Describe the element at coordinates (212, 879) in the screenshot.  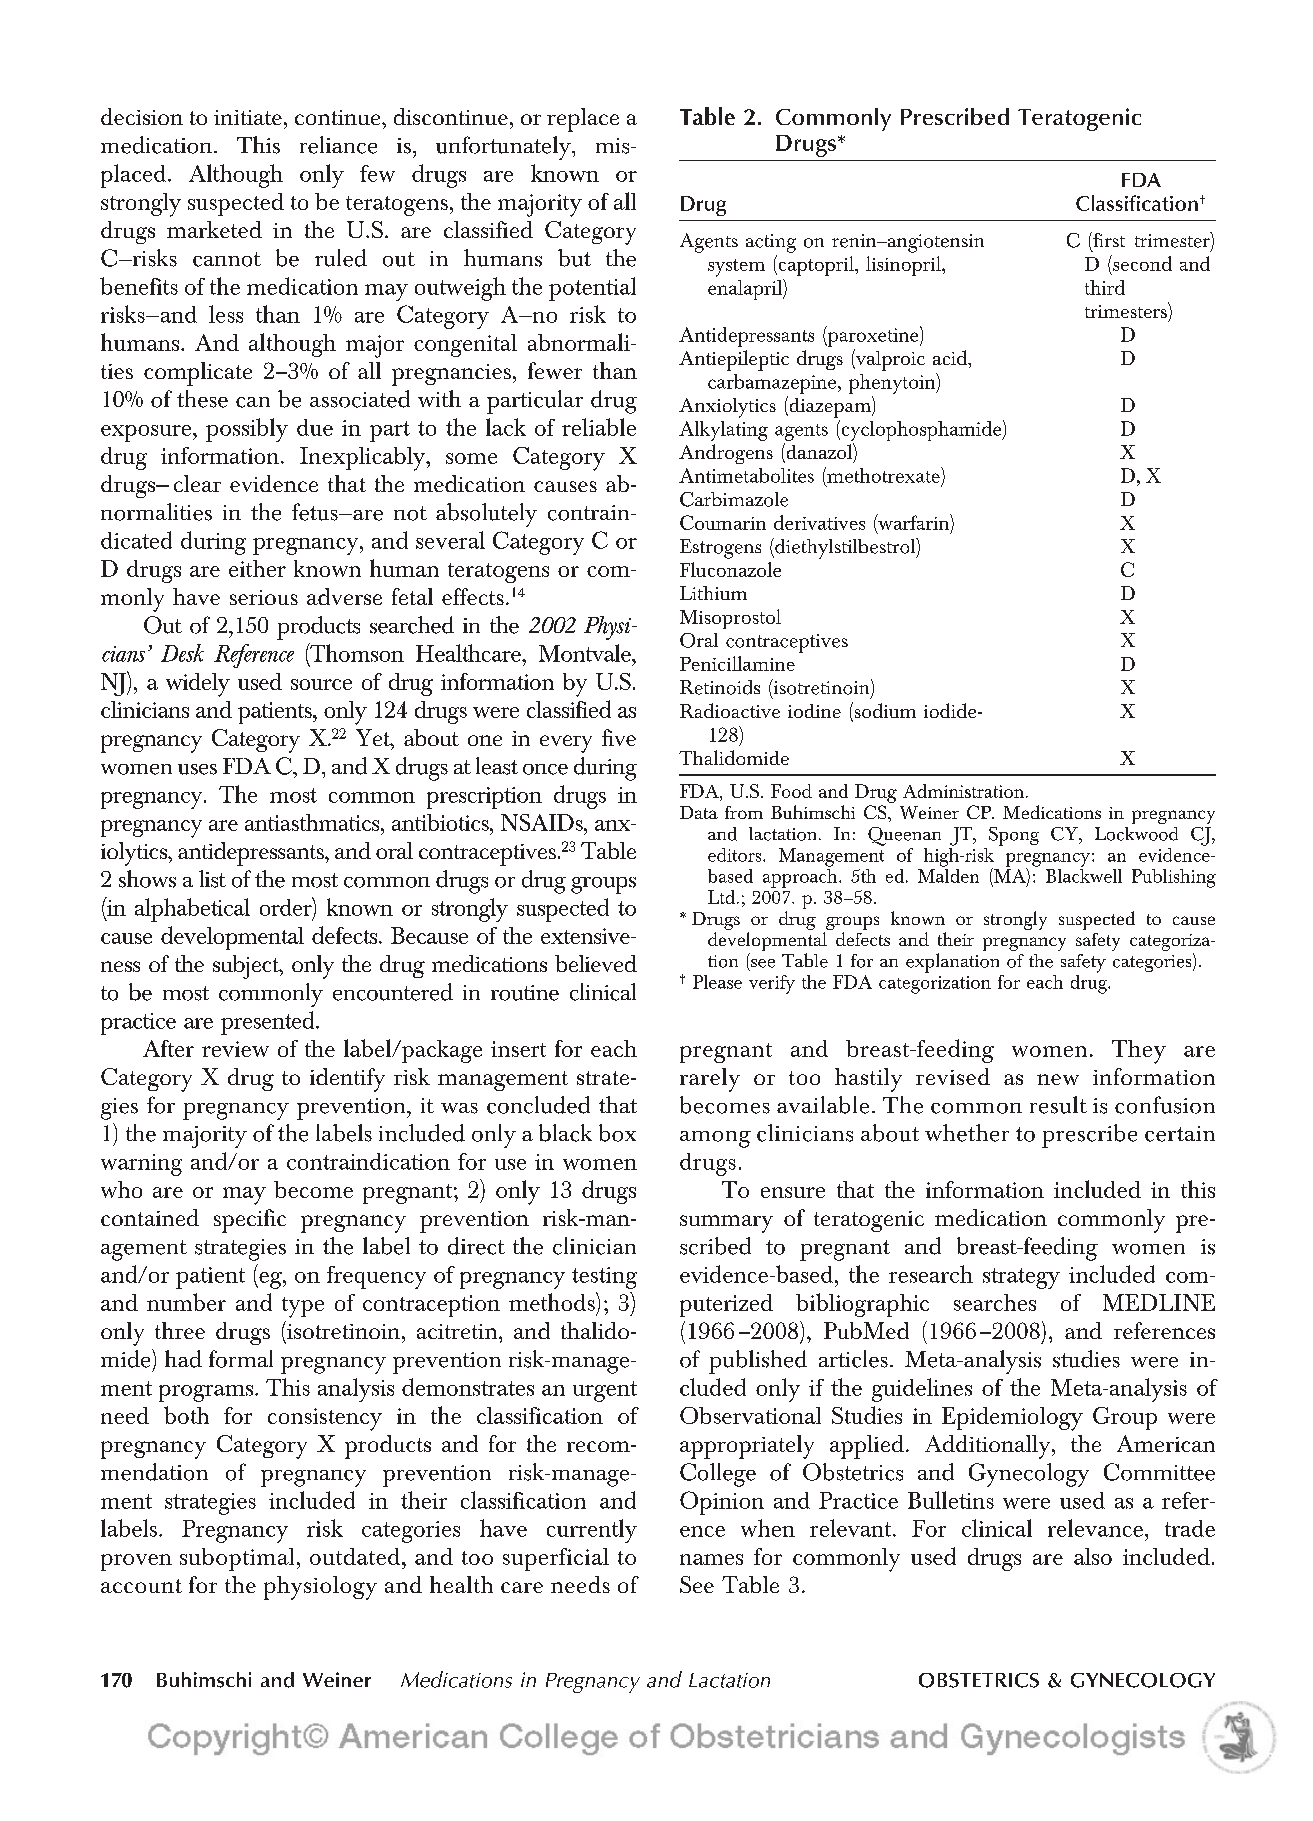
I see `list` at that location.
